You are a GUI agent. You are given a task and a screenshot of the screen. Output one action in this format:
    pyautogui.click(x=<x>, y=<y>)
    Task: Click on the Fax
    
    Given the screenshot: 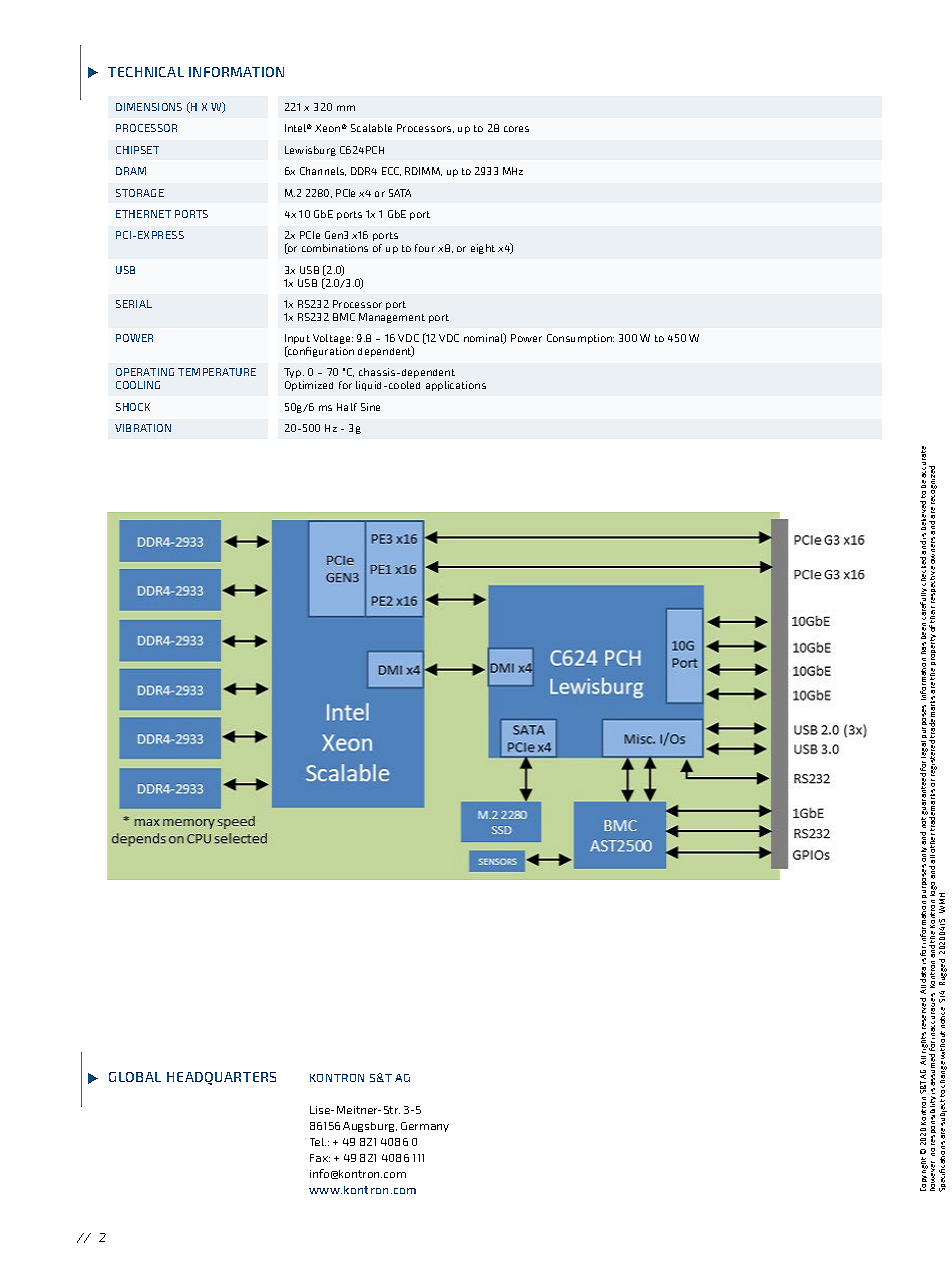 What is the action you would take?
    pyautogui.click(x=320, y=1158)
